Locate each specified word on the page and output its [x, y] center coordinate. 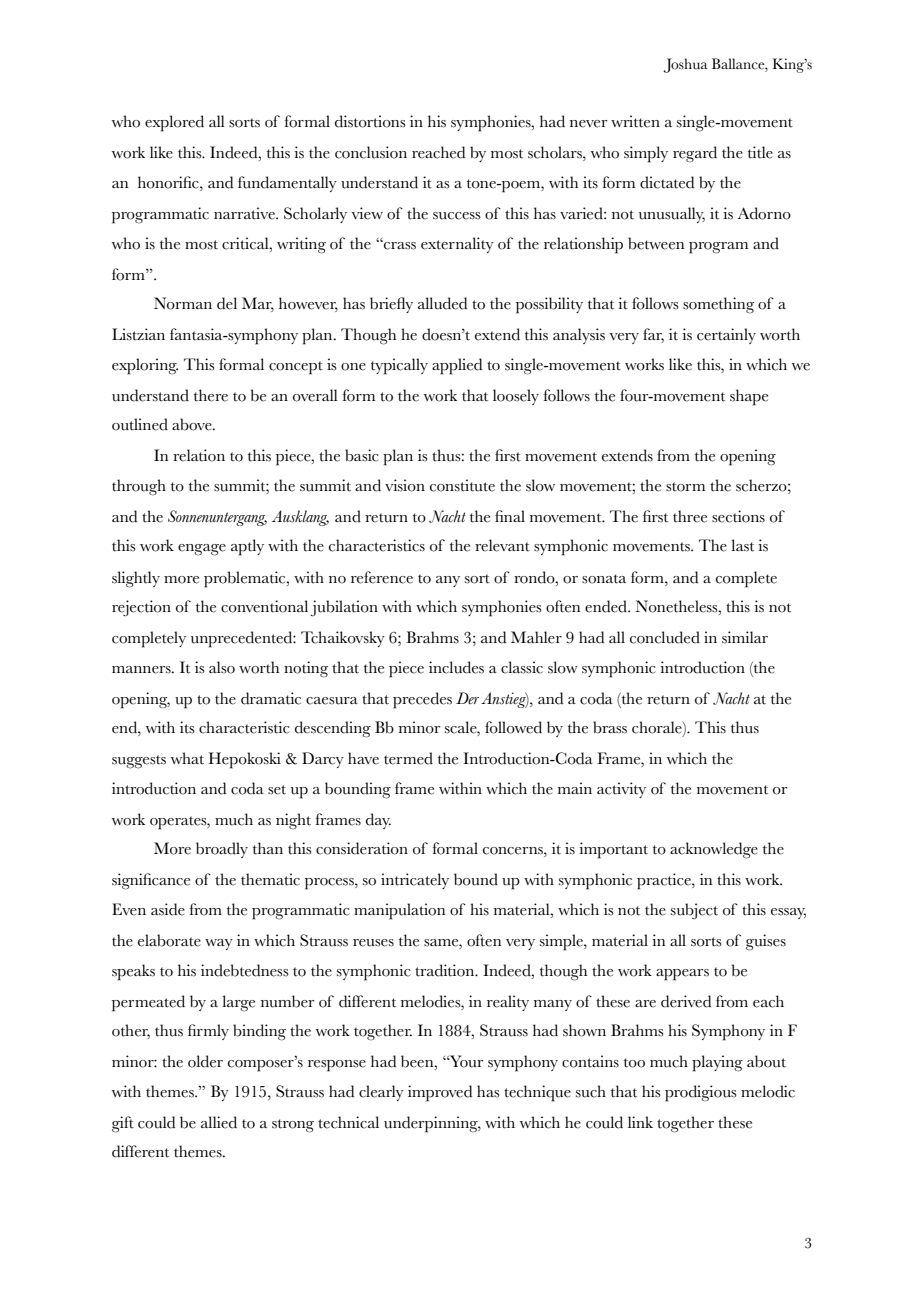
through [139, 487]
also [222, 667]
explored [174, 123]
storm [685, 487]
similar [745, 637]
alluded [442, 303]
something [718, 305]
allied [219, 1122]
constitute [462, 485]
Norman [183, 303]
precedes [422, 700]
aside [168, 909]
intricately [415, 881]
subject [694, 911]
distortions [370, 121]
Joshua [685, 65]
